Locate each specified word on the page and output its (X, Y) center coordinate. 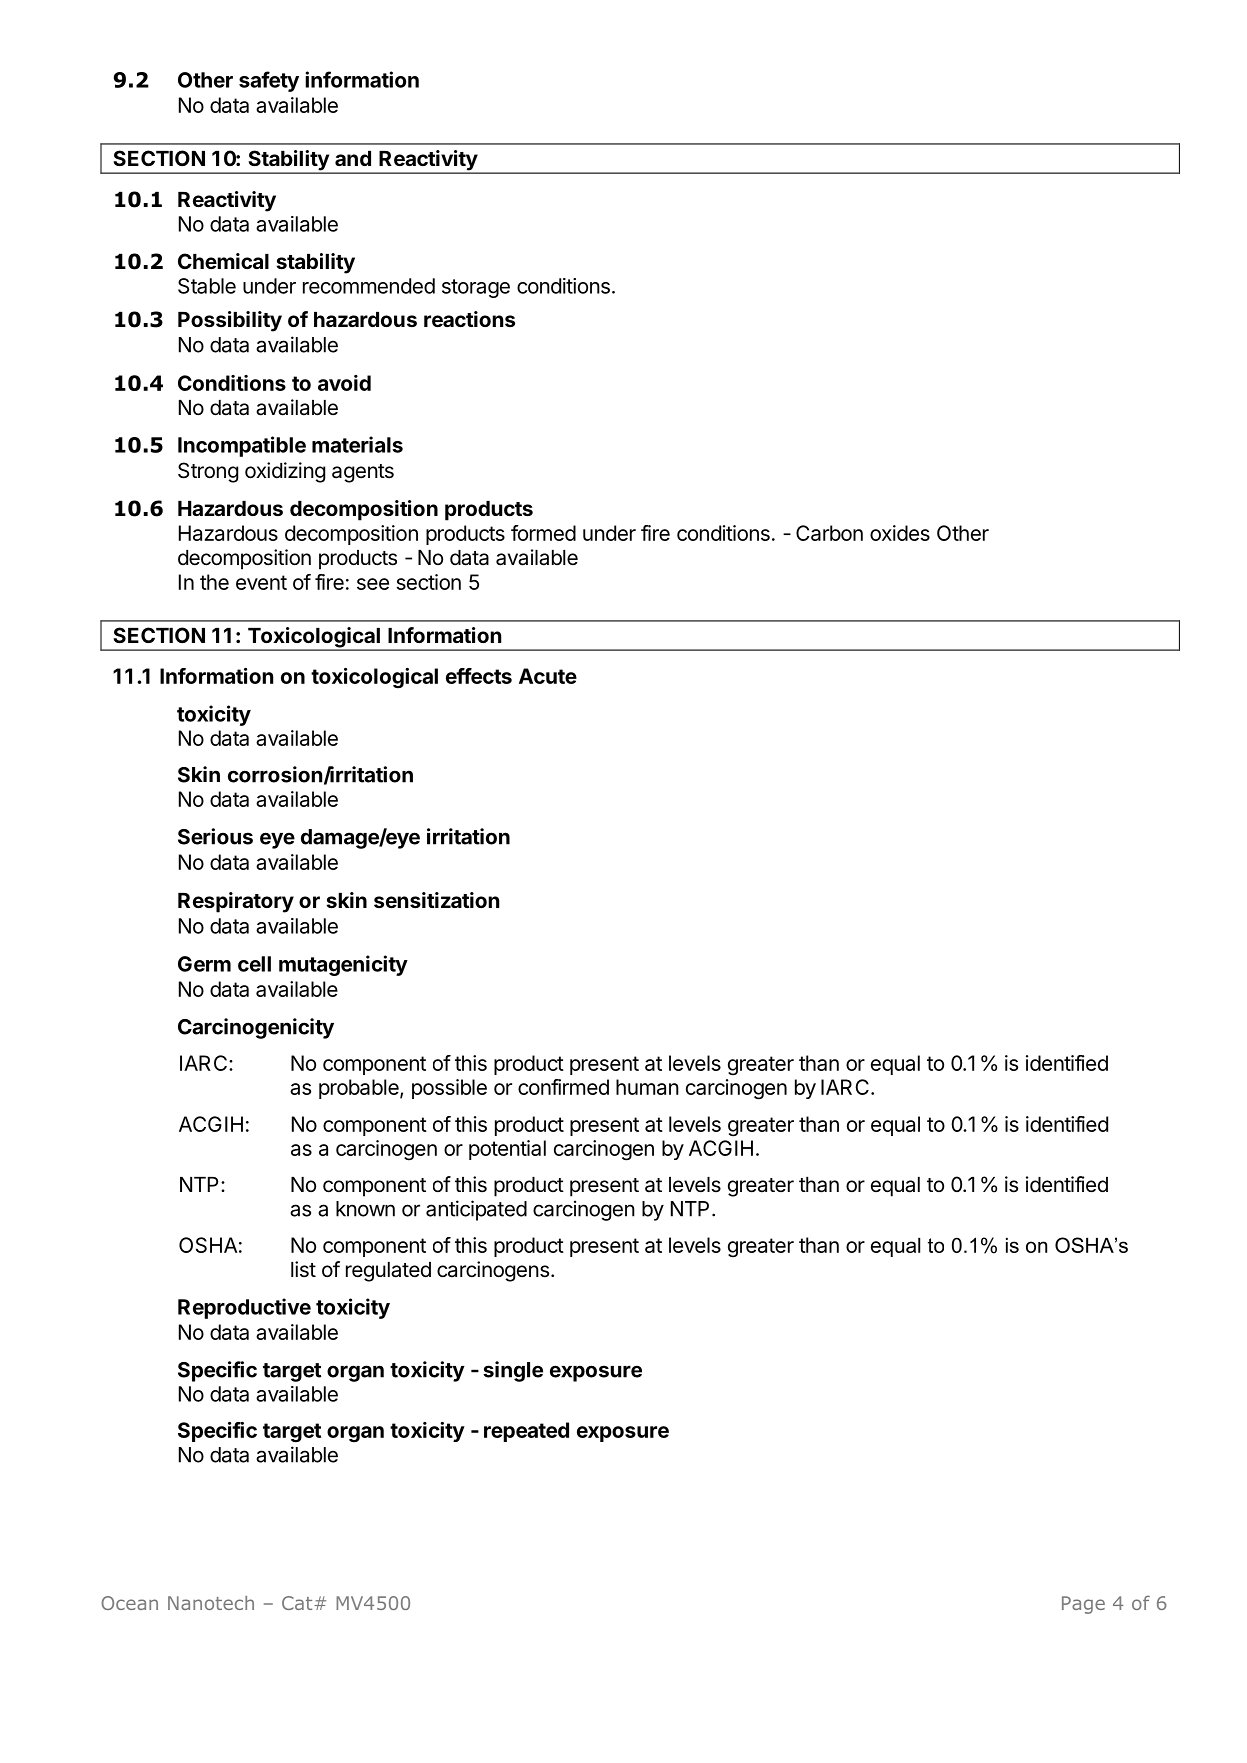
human (647, 1087)
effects (479, 676)
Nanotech (211, 1603)
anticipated (476, 1210)
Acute (548, 676)
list (303, 1269)
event (261, 582)
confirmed (563, 1087)
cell (254, 964)
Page (1083, 1605)
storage (476, 288)
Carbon (829, 533)
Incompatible (242, 446)
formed (543, 533)
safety (269, 81)
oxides (900, 533)
